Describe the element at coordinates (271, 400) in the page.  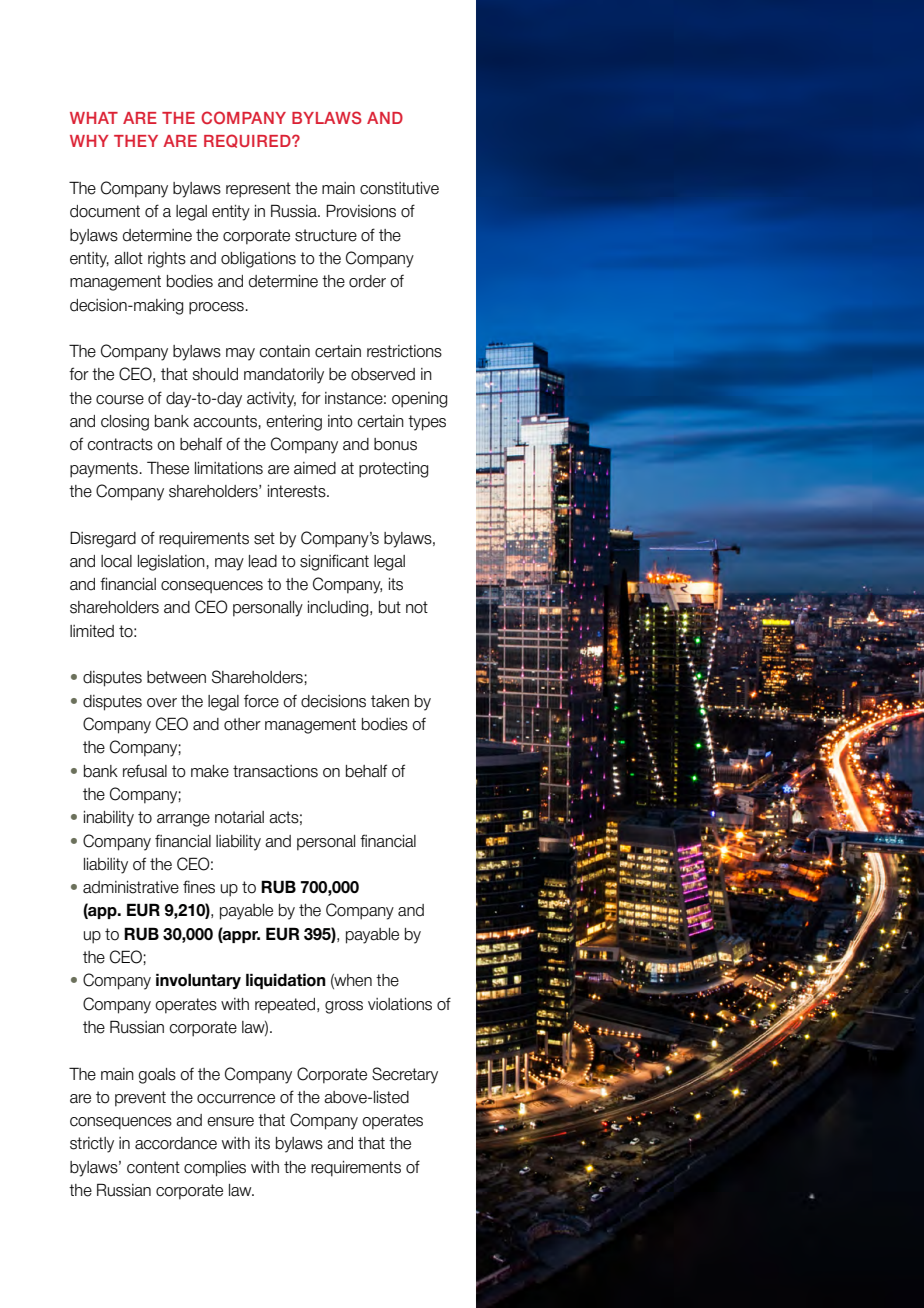
I see `activity` at that location.
